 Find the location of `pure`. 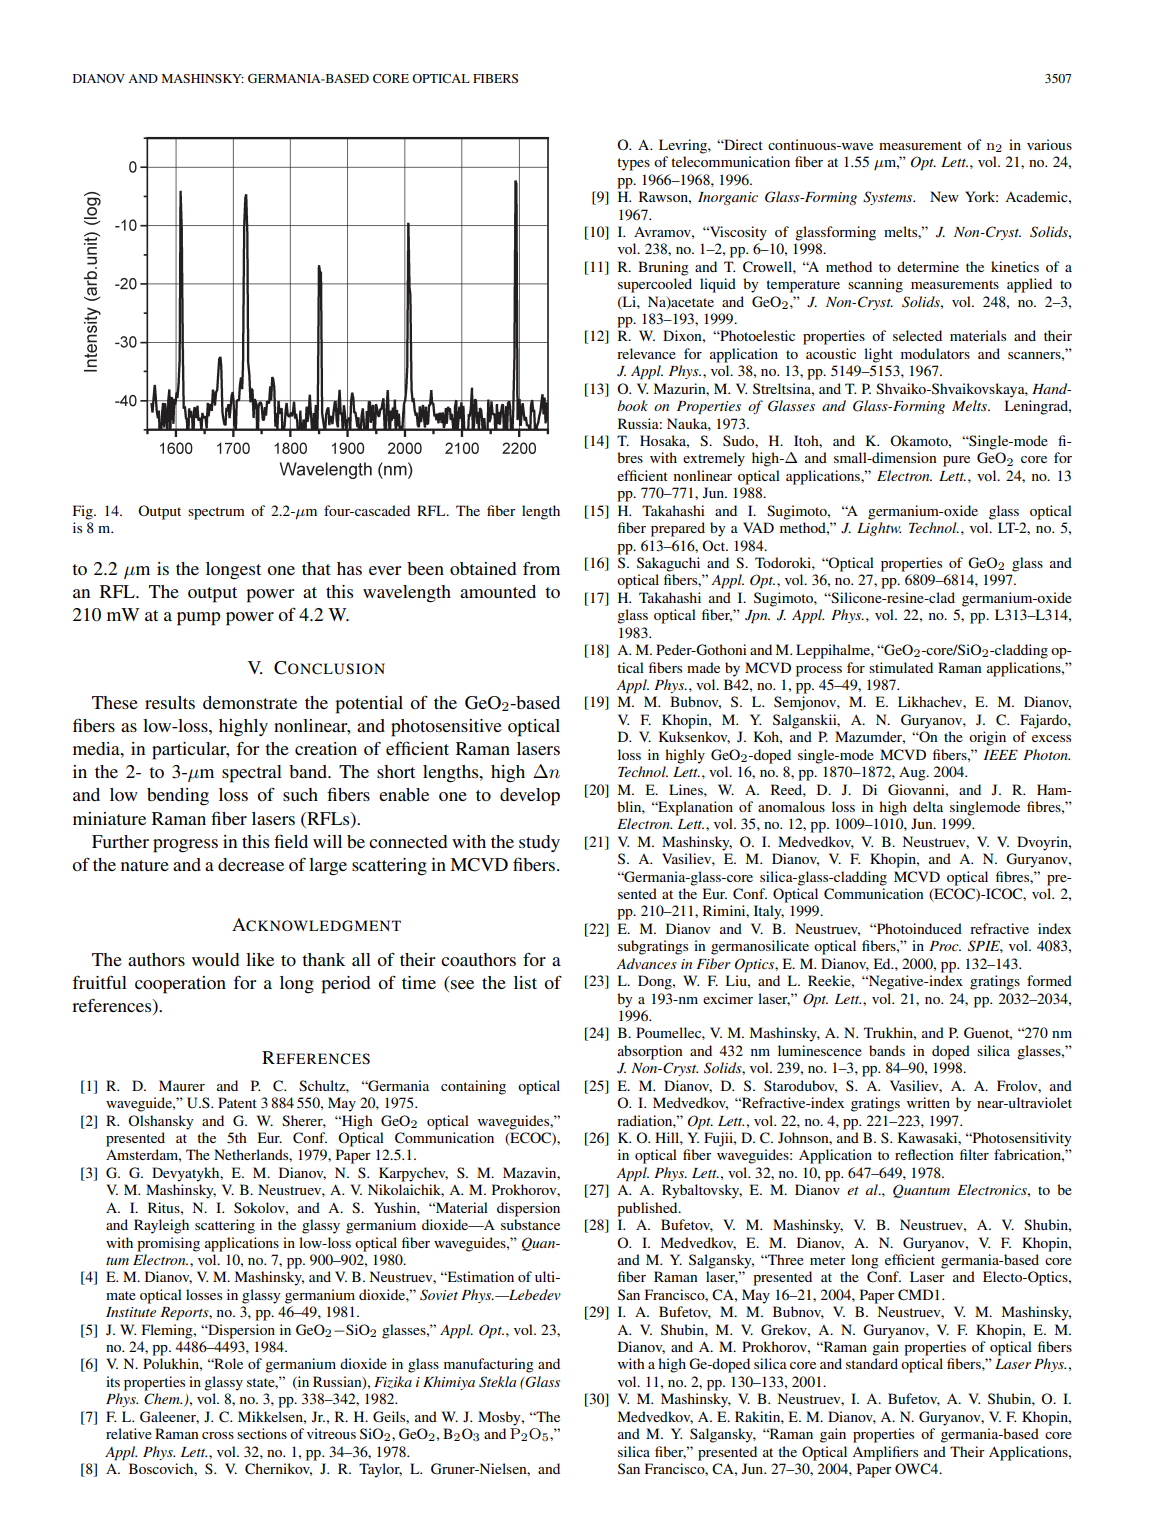

pure is located at coordinates (956, 461).
